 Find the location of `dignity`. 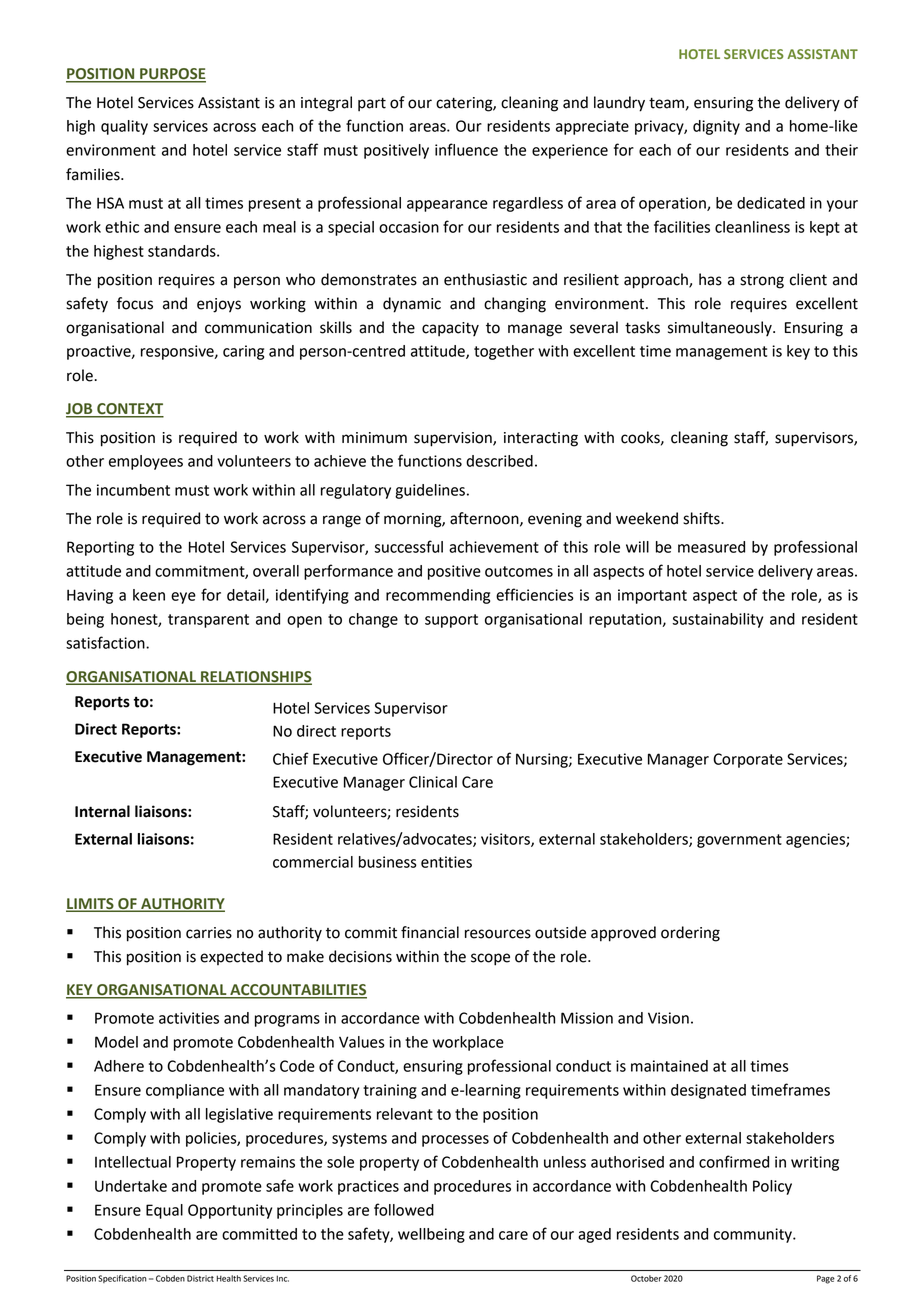

dignity is located at coordinates (716, 127).
